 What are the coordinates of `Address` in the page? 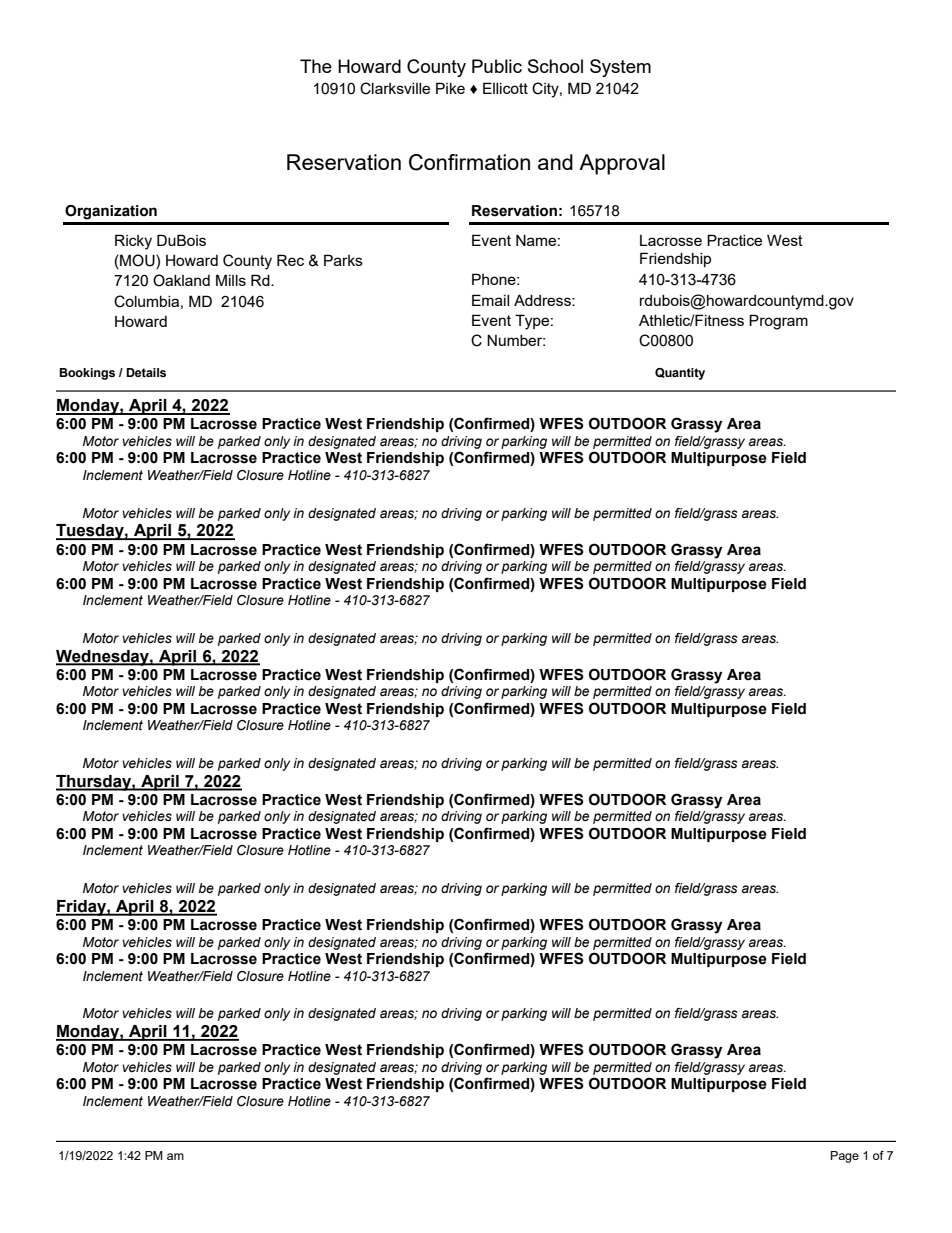 It's located at (543, 300).
